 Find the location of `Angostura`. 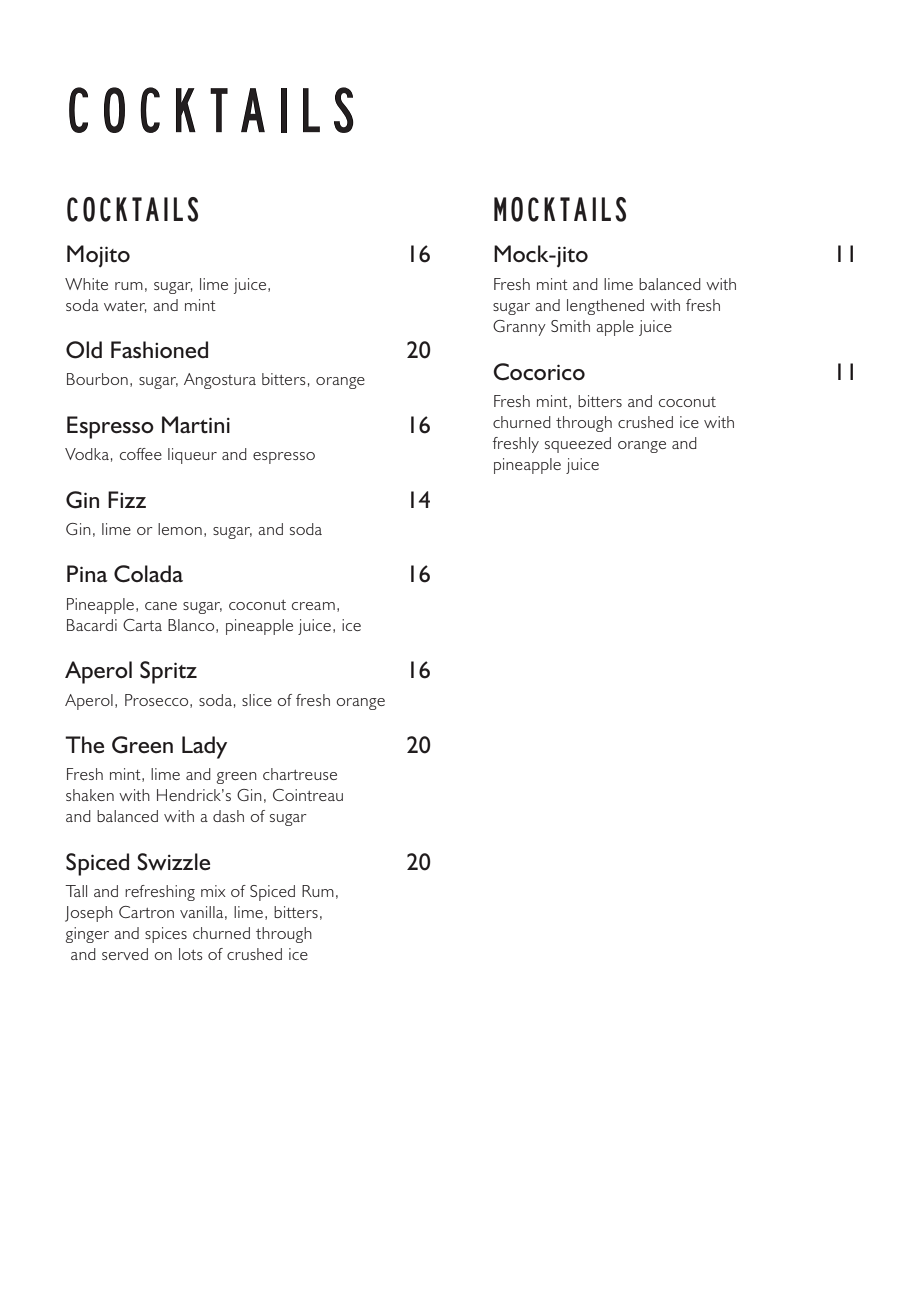

Angostura is located at coordinates (220, 381).
